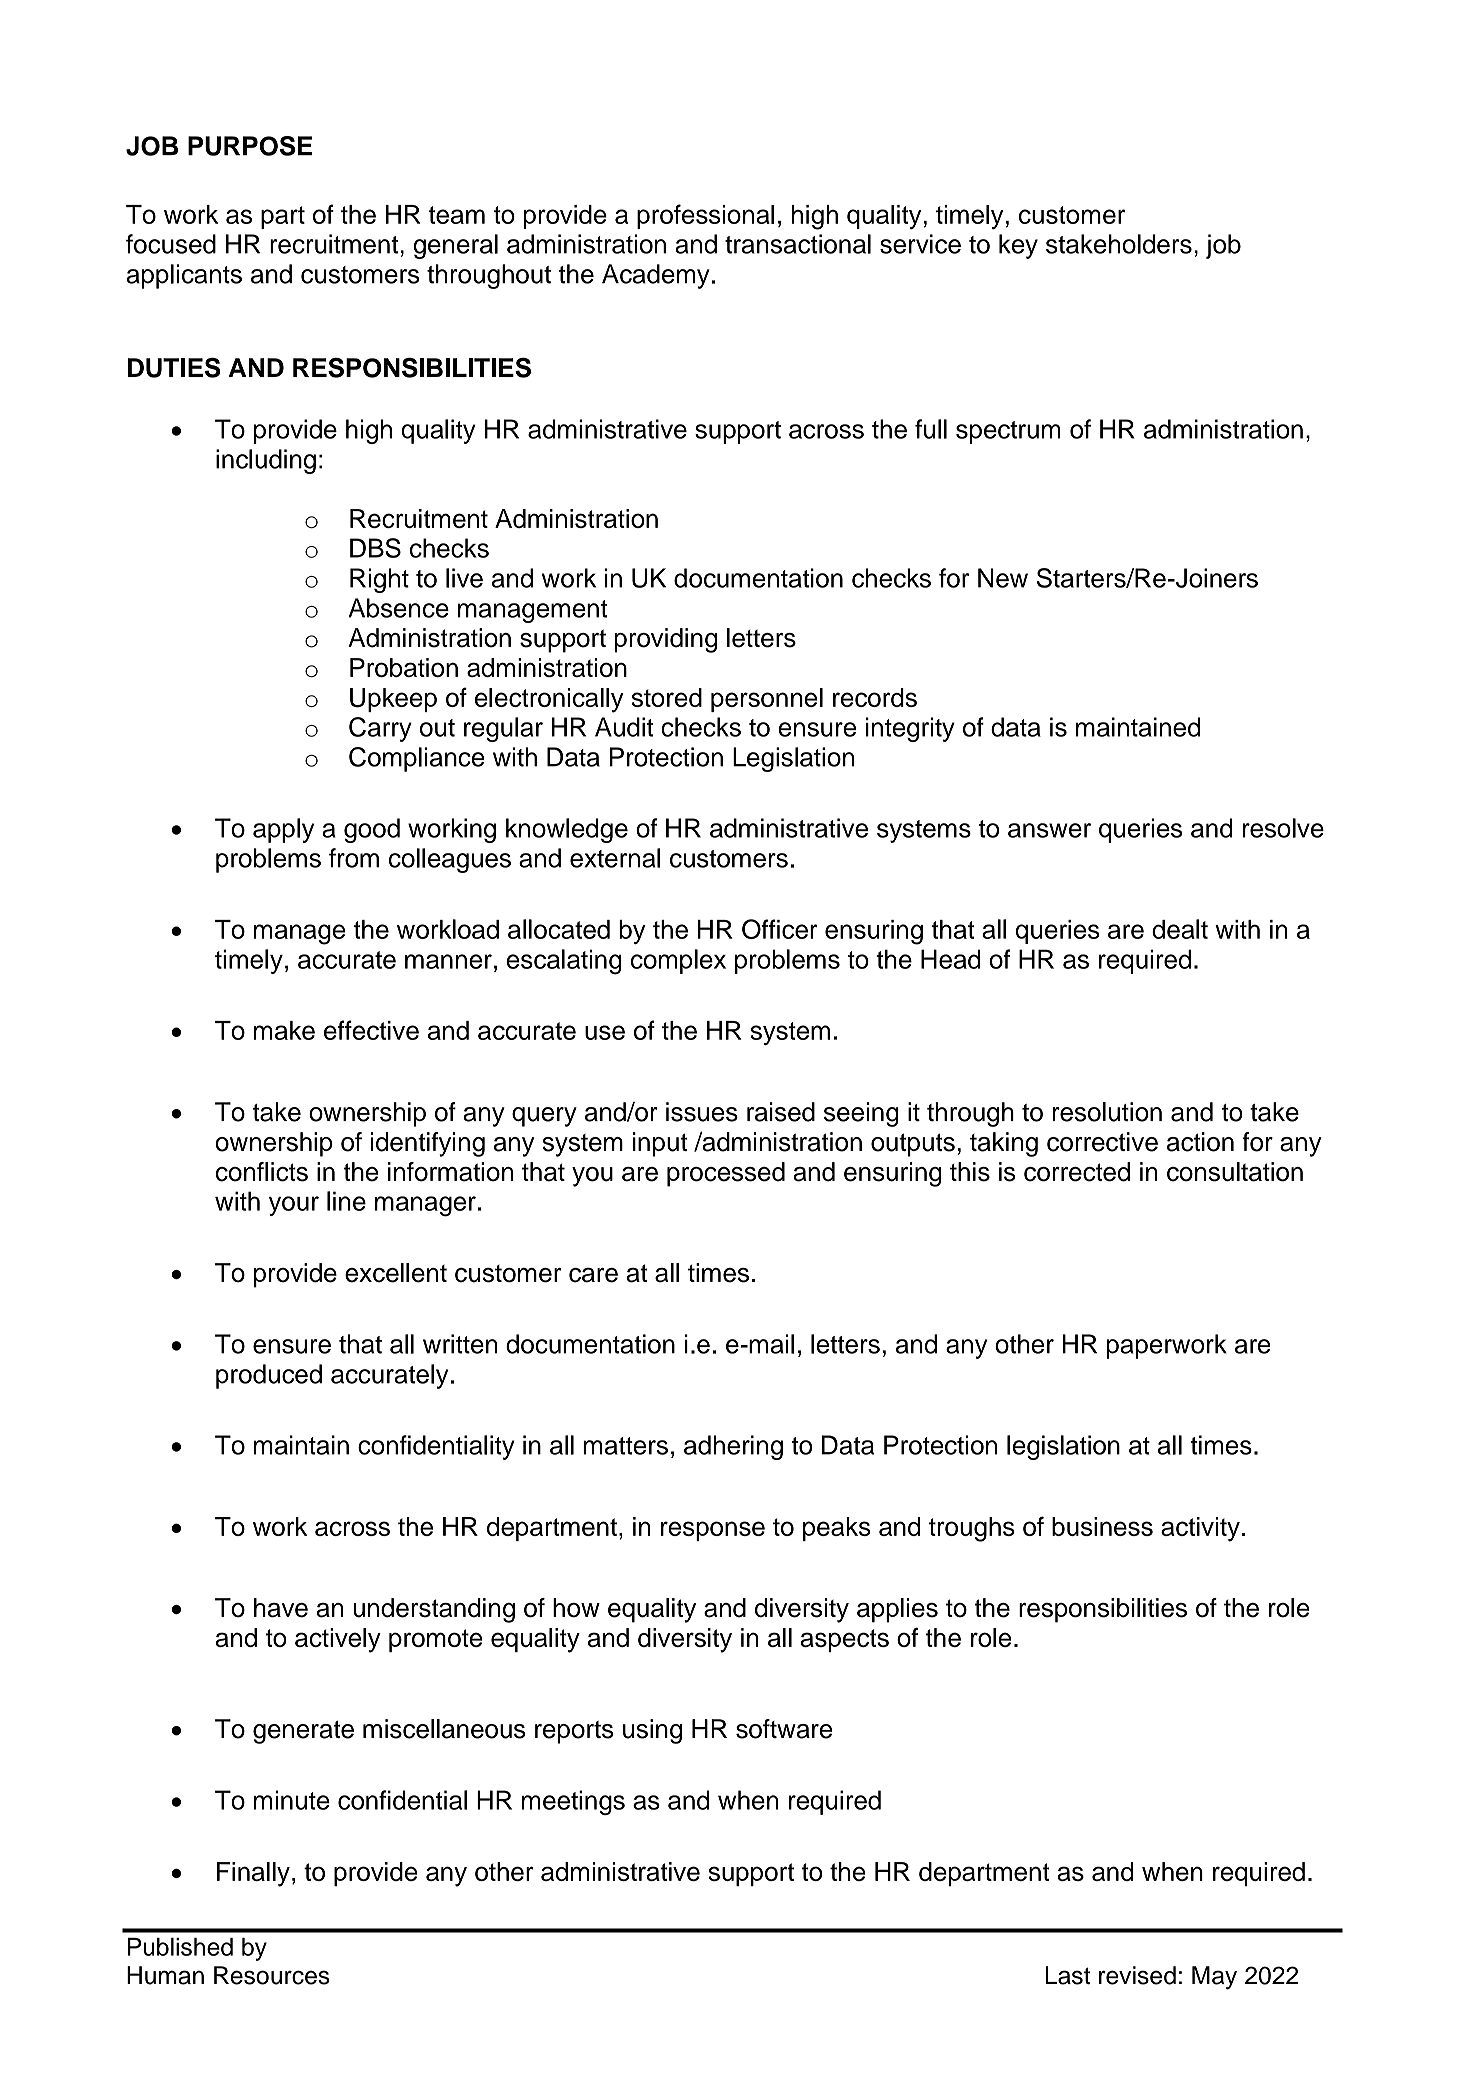 The height and width of the page is (2078, 1469). What do you see at coordinates (269, 1376) in the page?
I see `produced` at bounding box center [269, 1376].
